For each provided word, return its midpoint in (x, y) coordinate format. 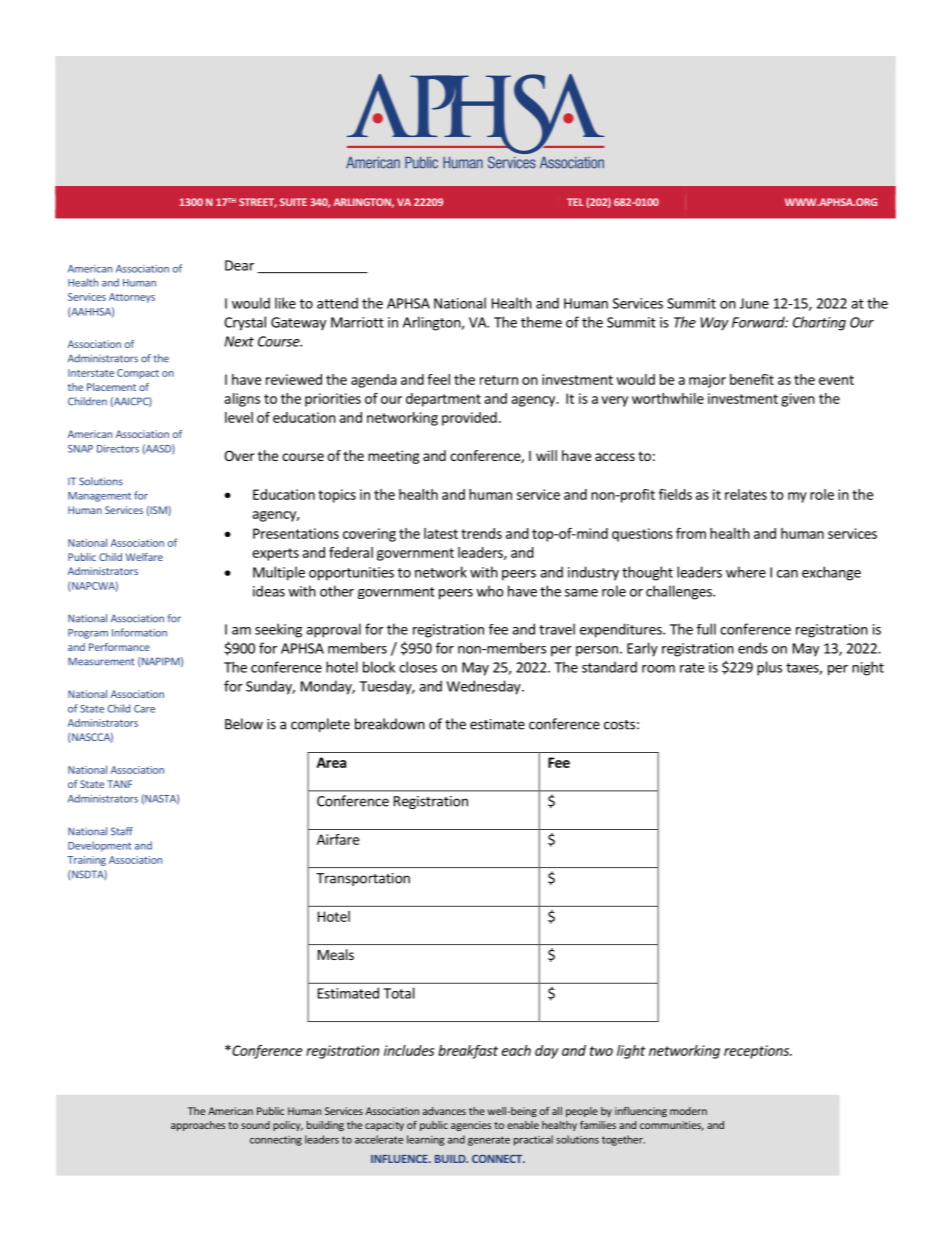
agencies (471, 1126)
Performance (119, 647)
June (754, 303)
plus (769, 668)
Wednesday (485, 687)
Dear (239, 265)
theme (541, 322)
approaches (198, 1126)
